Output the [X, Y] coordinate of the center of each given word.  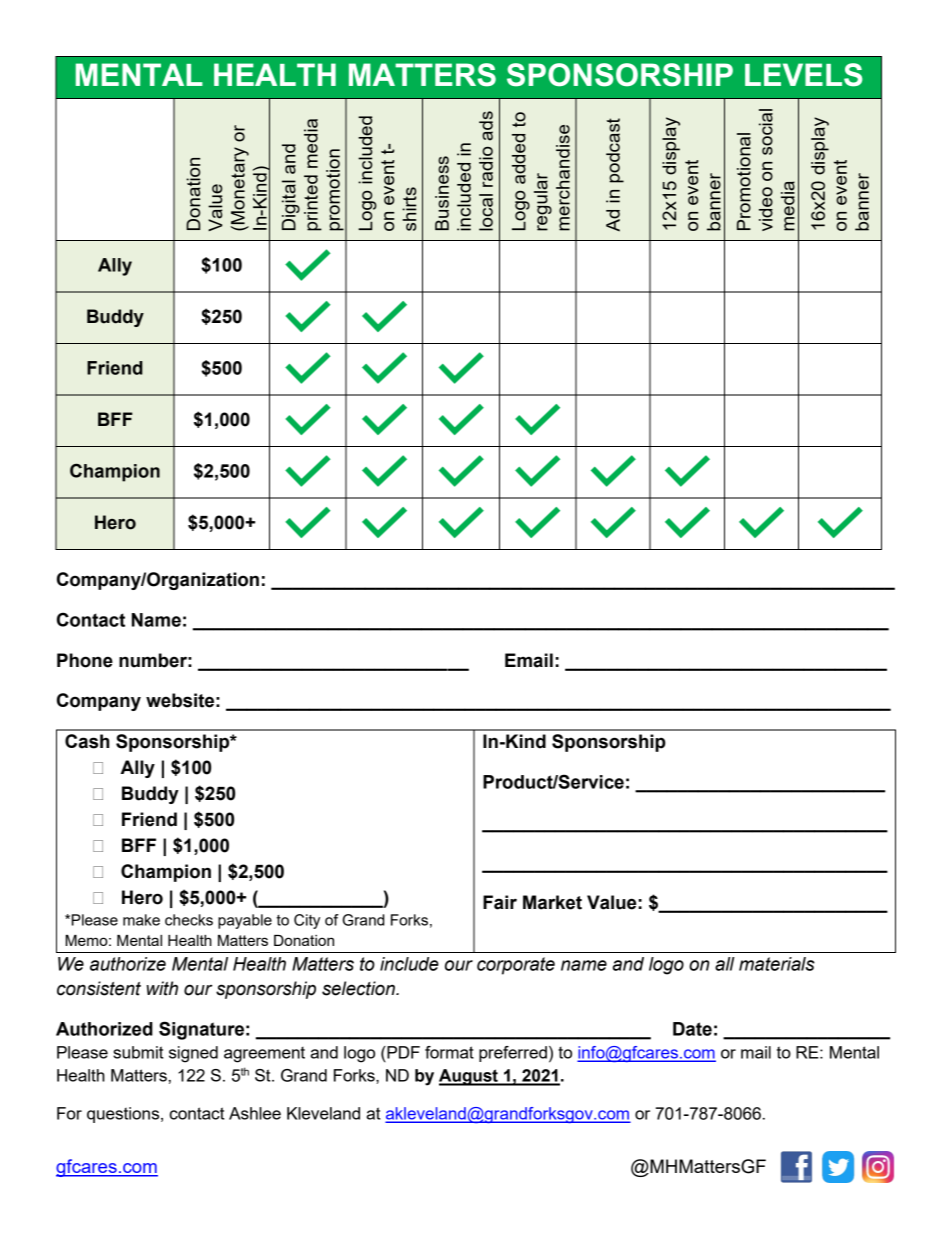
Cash [87, 741]
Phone [85, 660]
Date [692, 1029]
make [141, 920]
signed [193, 1054]
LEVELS [803, 75]
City [307, 921]
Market [552, 902]
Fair [500, 902]
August [469, 1077]
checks [189, 920]
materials [777, 964]
